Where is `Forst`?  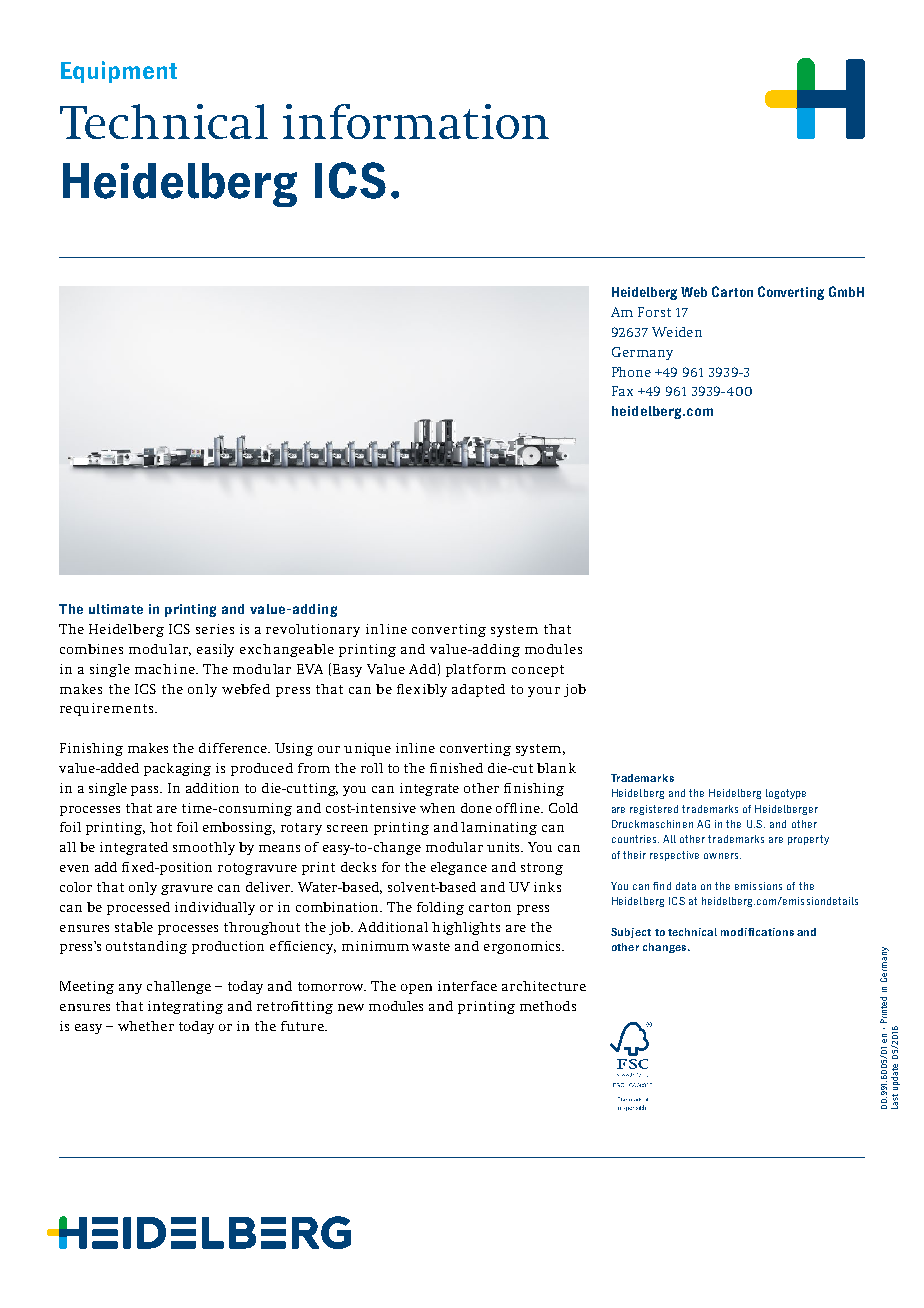
Forst is located at coordinates (654, 312).
